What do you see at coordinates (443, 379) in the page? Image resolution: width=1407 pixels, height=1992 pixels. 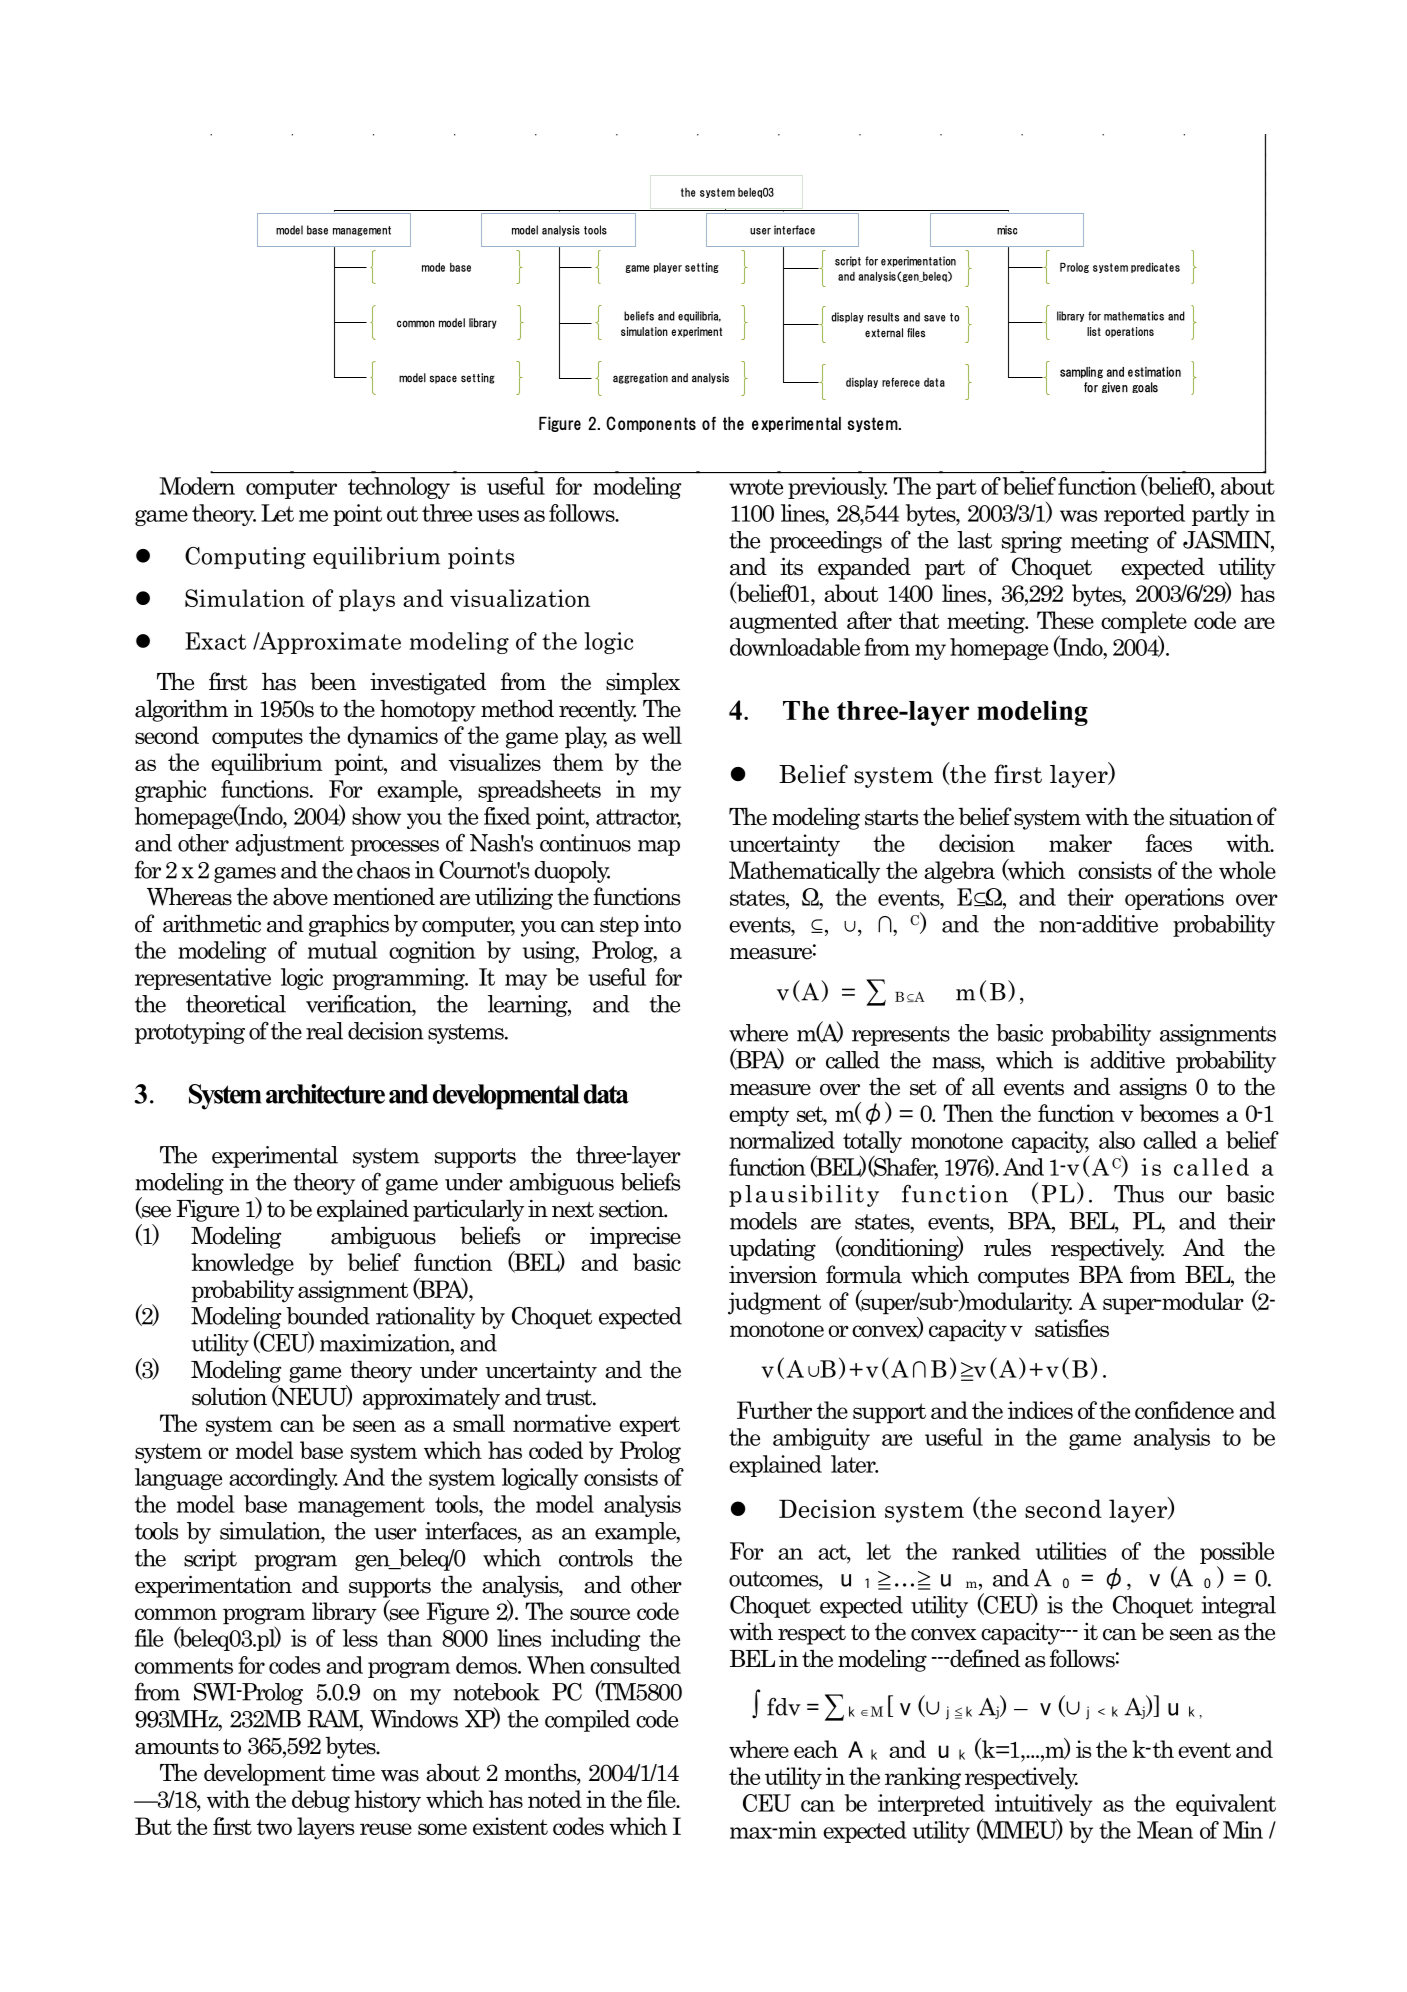 I see `space` at bounding box center [443, 379].
